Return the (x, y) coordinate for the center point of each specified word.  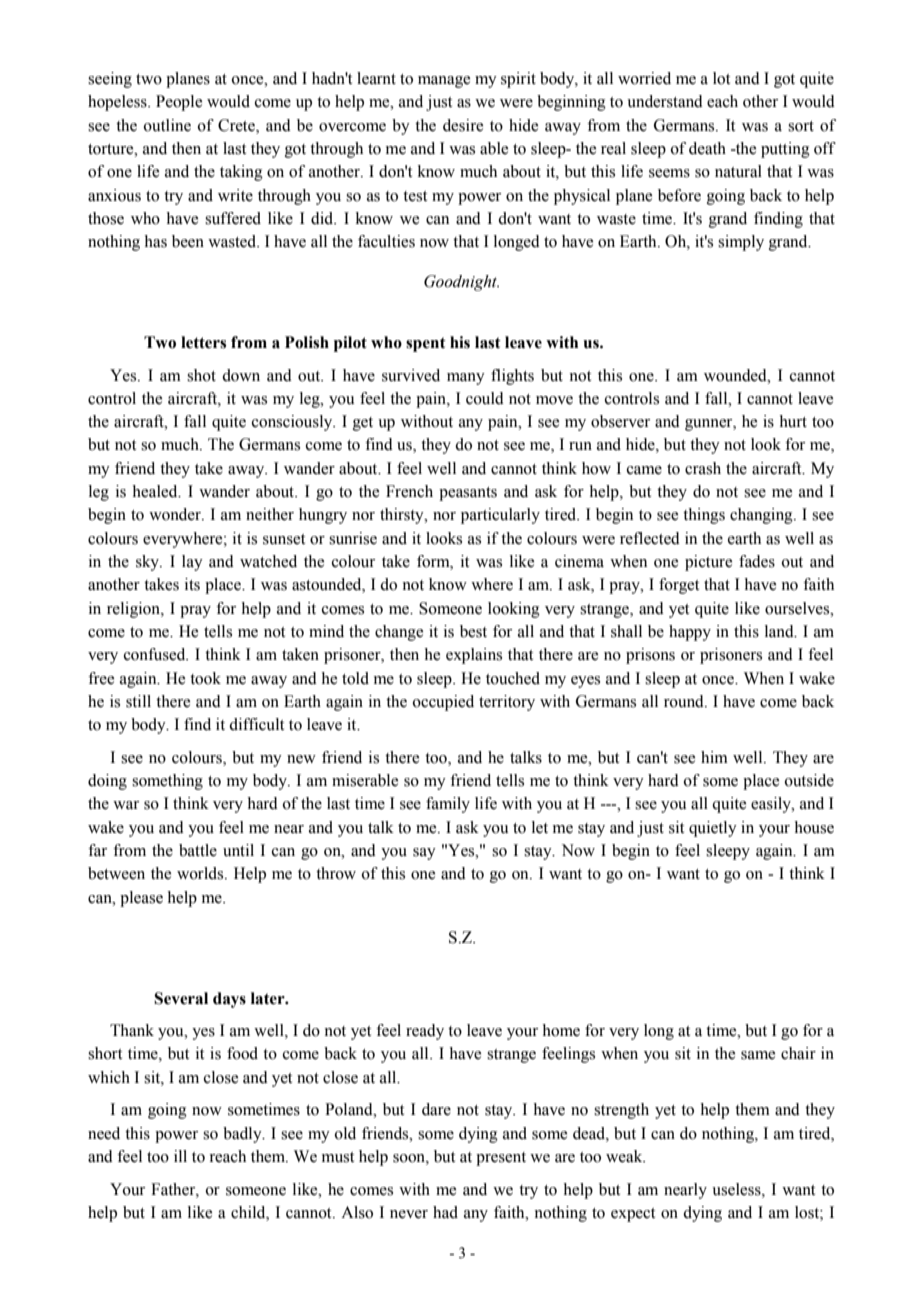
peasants (468, 494)
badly (243, 1135)
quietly (713, 829)
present (501, 1159)
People (179, 103)
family (448, 805)
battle (198, 850)
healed (156, 491)
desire (463, 125)
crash (703, 468)
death (707, 148)
